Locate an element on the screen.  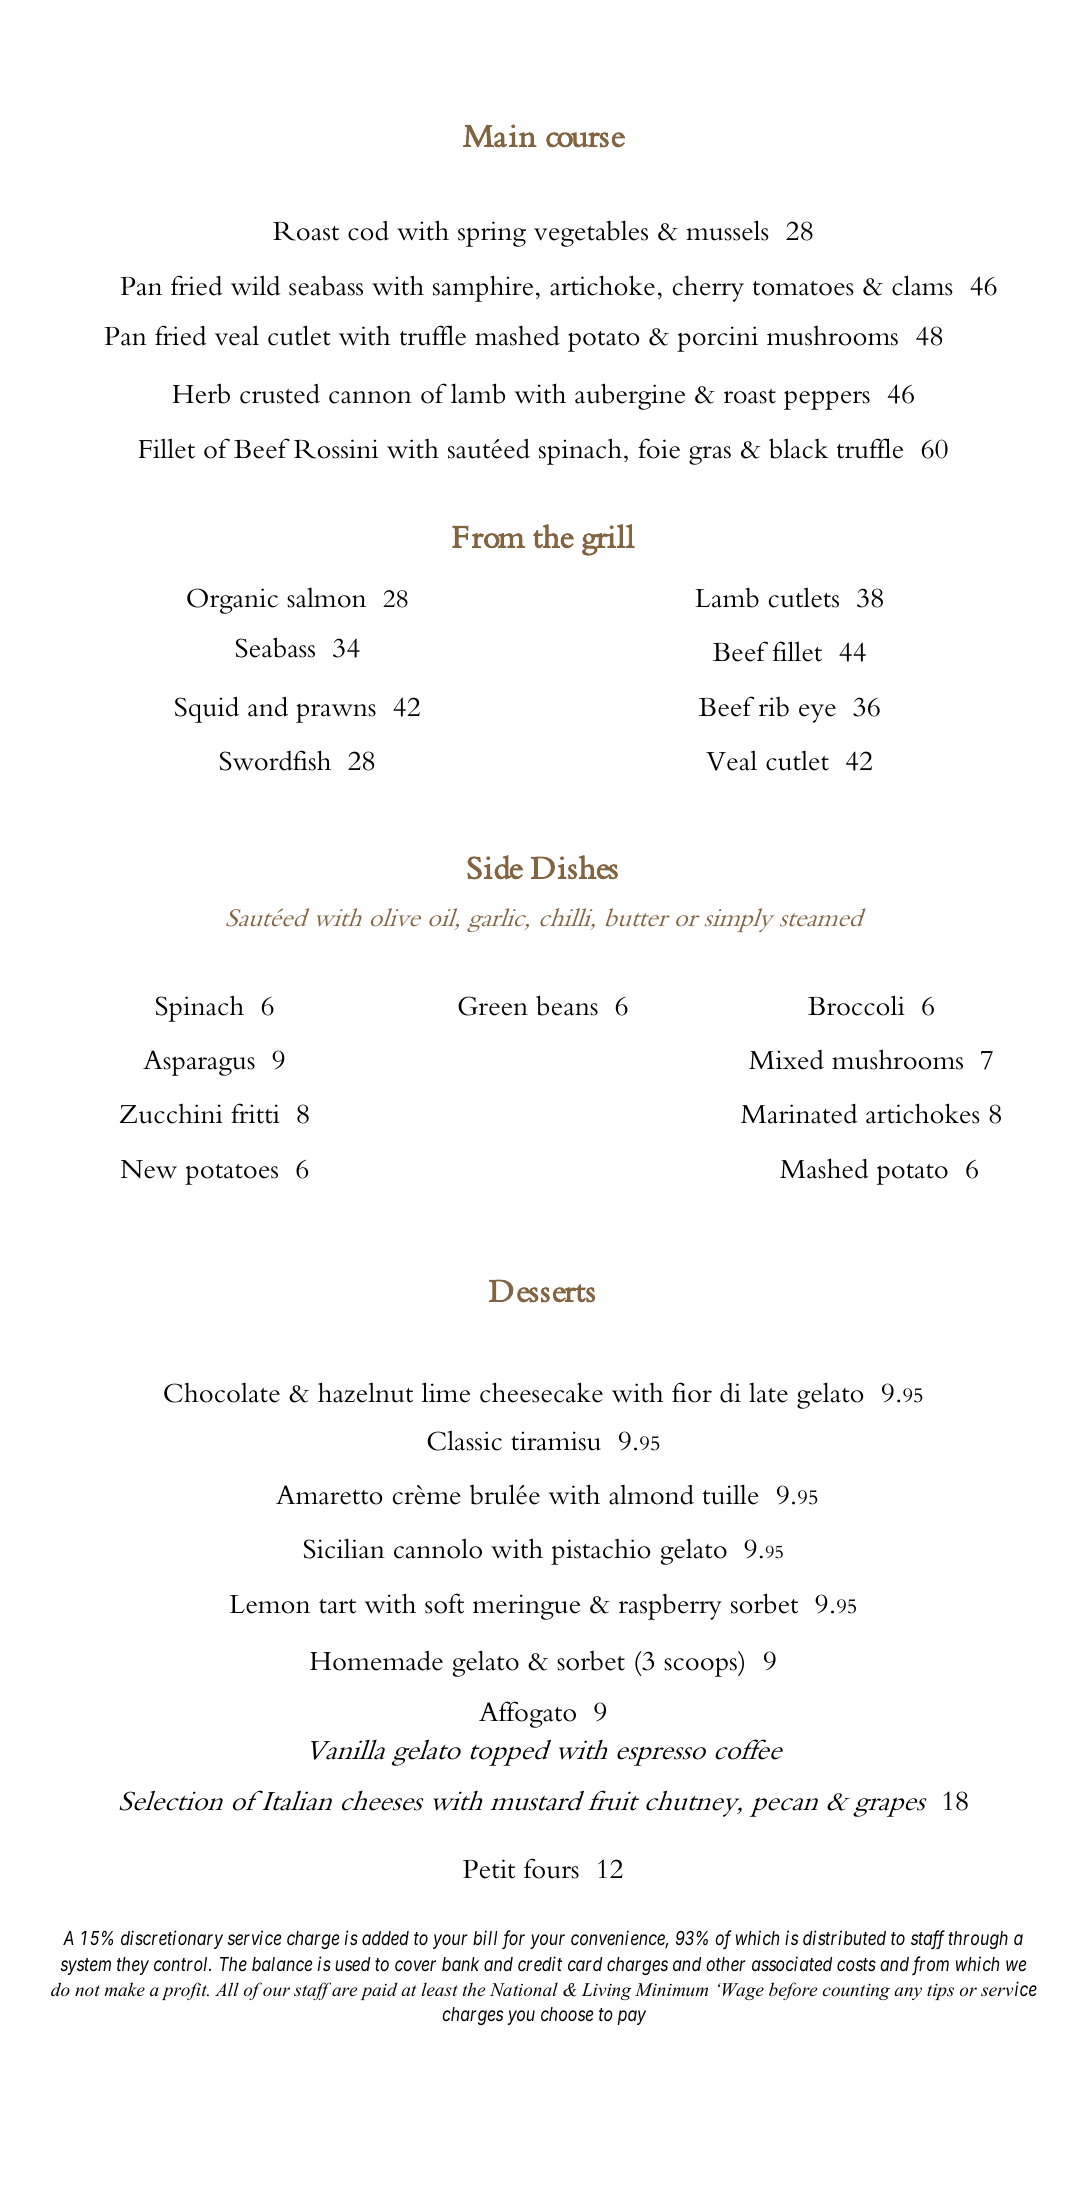
beans is located at coordinates (567, 1005).
